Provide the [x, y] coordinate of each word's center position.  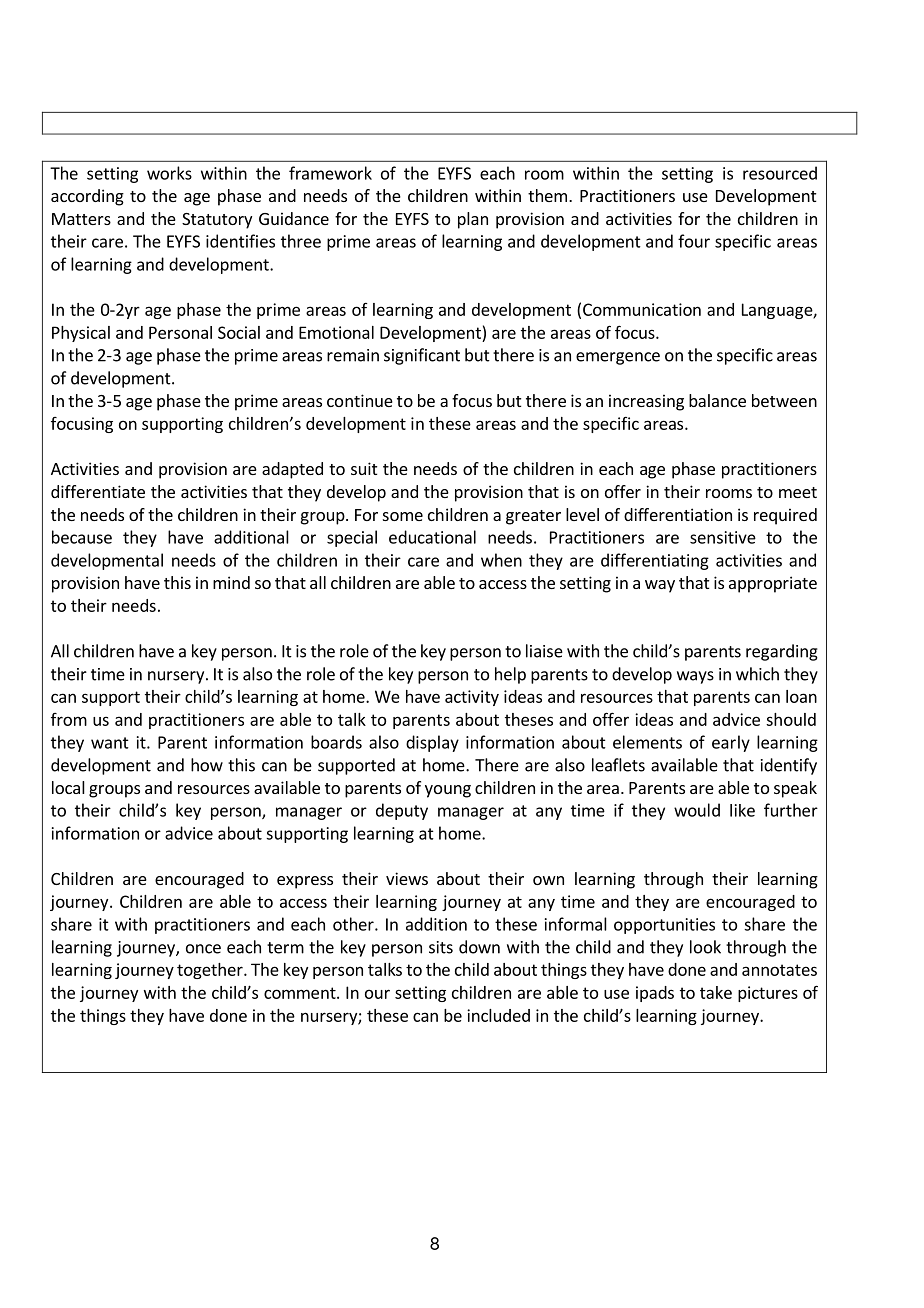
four [694, 241]
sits [441, 947]
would [697, 810]
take [716, 992]
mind [231, 582]
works [169, 173]
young [448, 791]
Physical [81, 334]
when [501, 560]
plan [473, 220]
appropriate [773, 584]
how [207, 765]
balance [717, 400]
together [211, 971]
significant [422, 356]
